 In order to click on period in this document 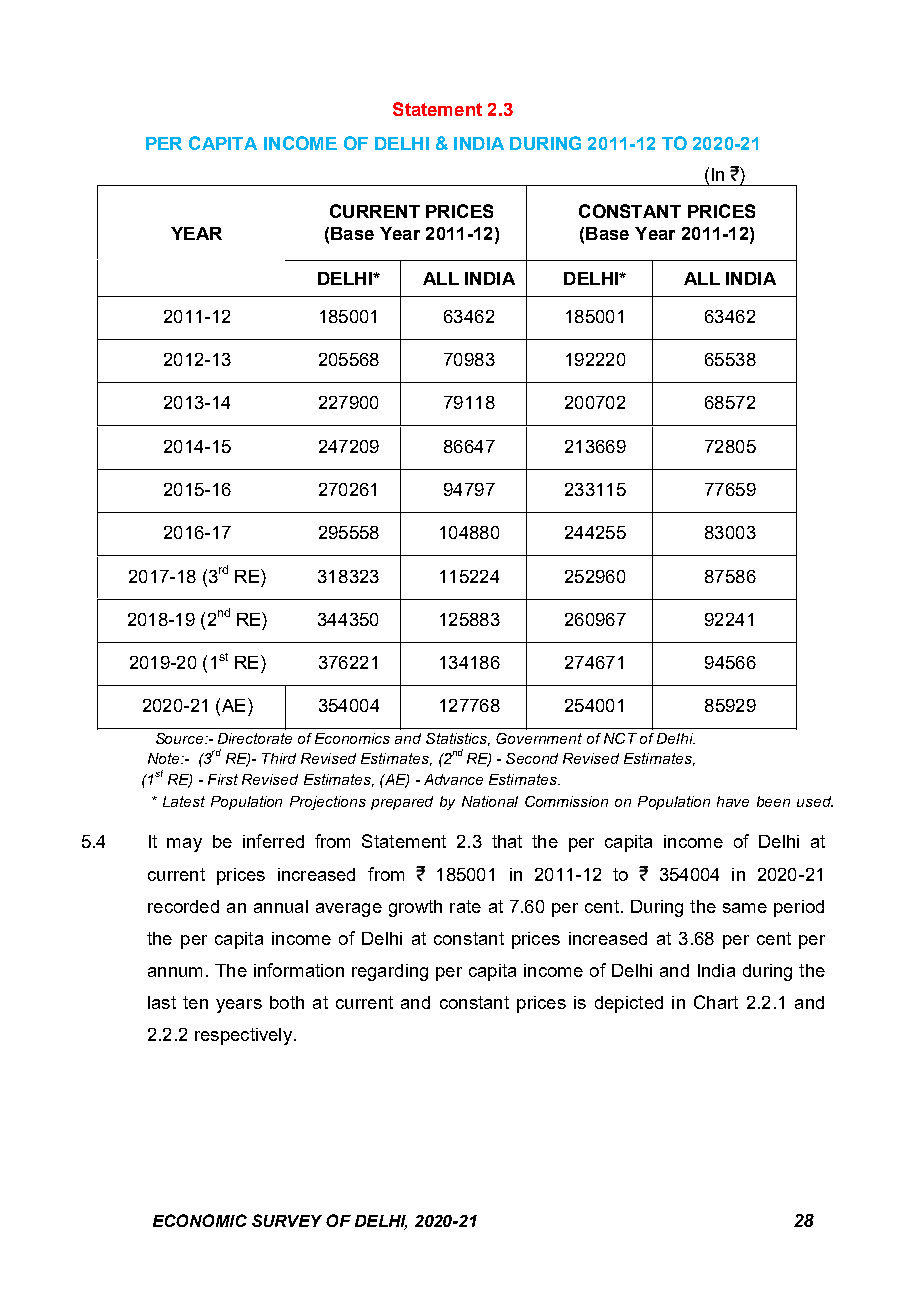, I will do `click(799, 908)`.
